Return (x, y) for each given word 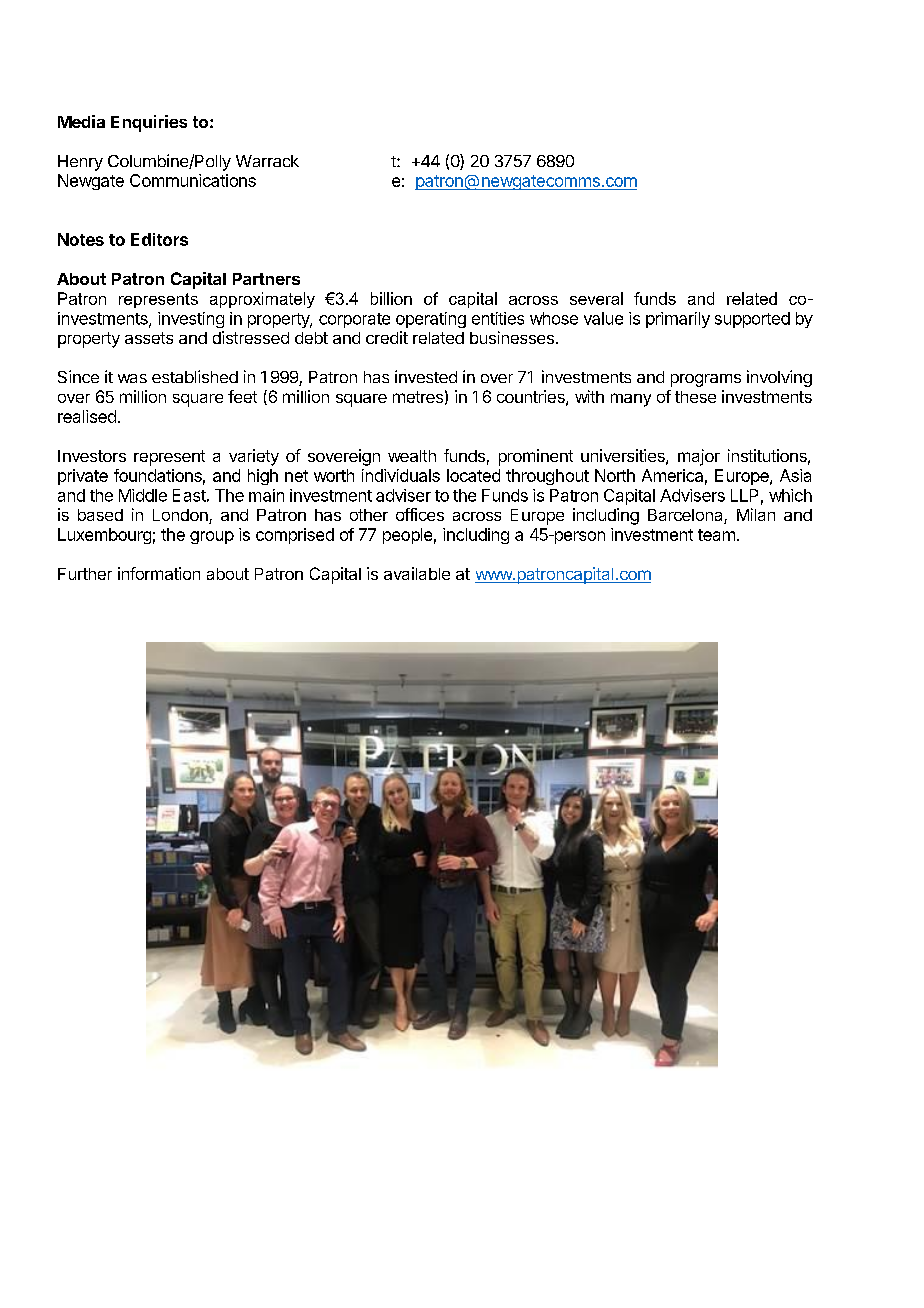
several (596, 298)
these (695, 397)
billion (391, 298)
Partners (266, 279)
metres (418, 397)
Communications (193, 180)
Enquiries (149, 123)
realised (87, 416)
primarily (678, 320)
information (159, 573)
